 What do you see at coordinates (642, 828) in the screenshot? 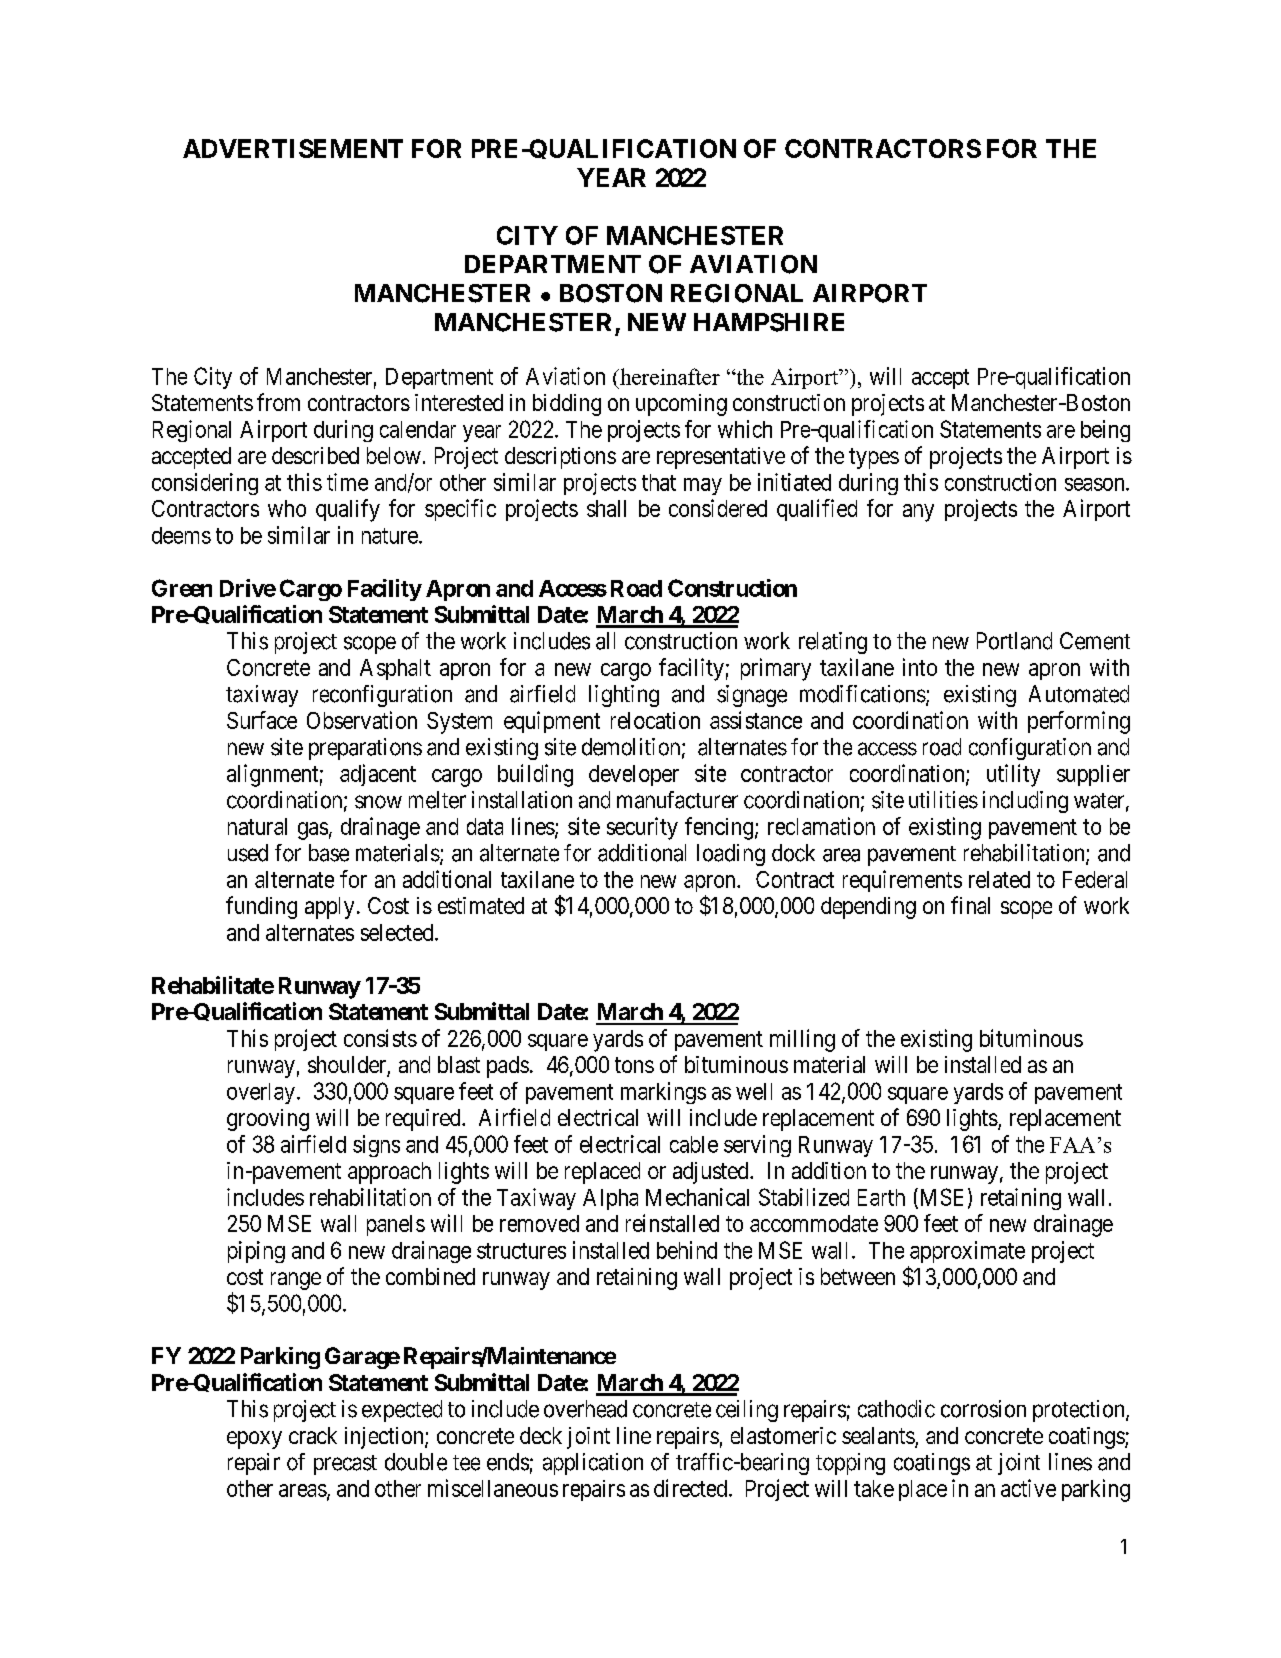
I see `security` at bounding box center [642, 828].
